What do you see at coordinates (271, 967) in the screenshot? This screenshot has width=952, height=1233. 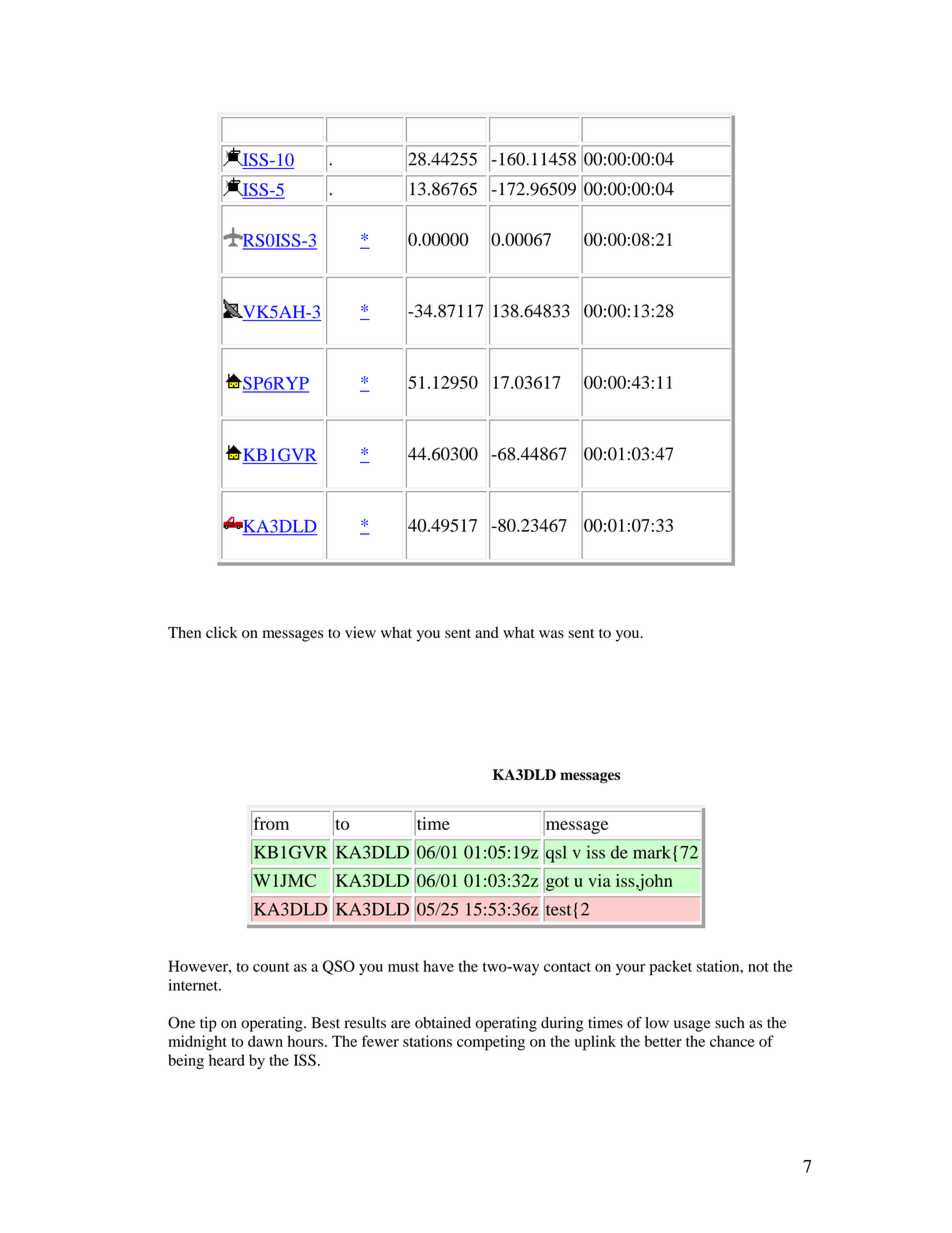 I see `count` at bounding box center [271, 967].
